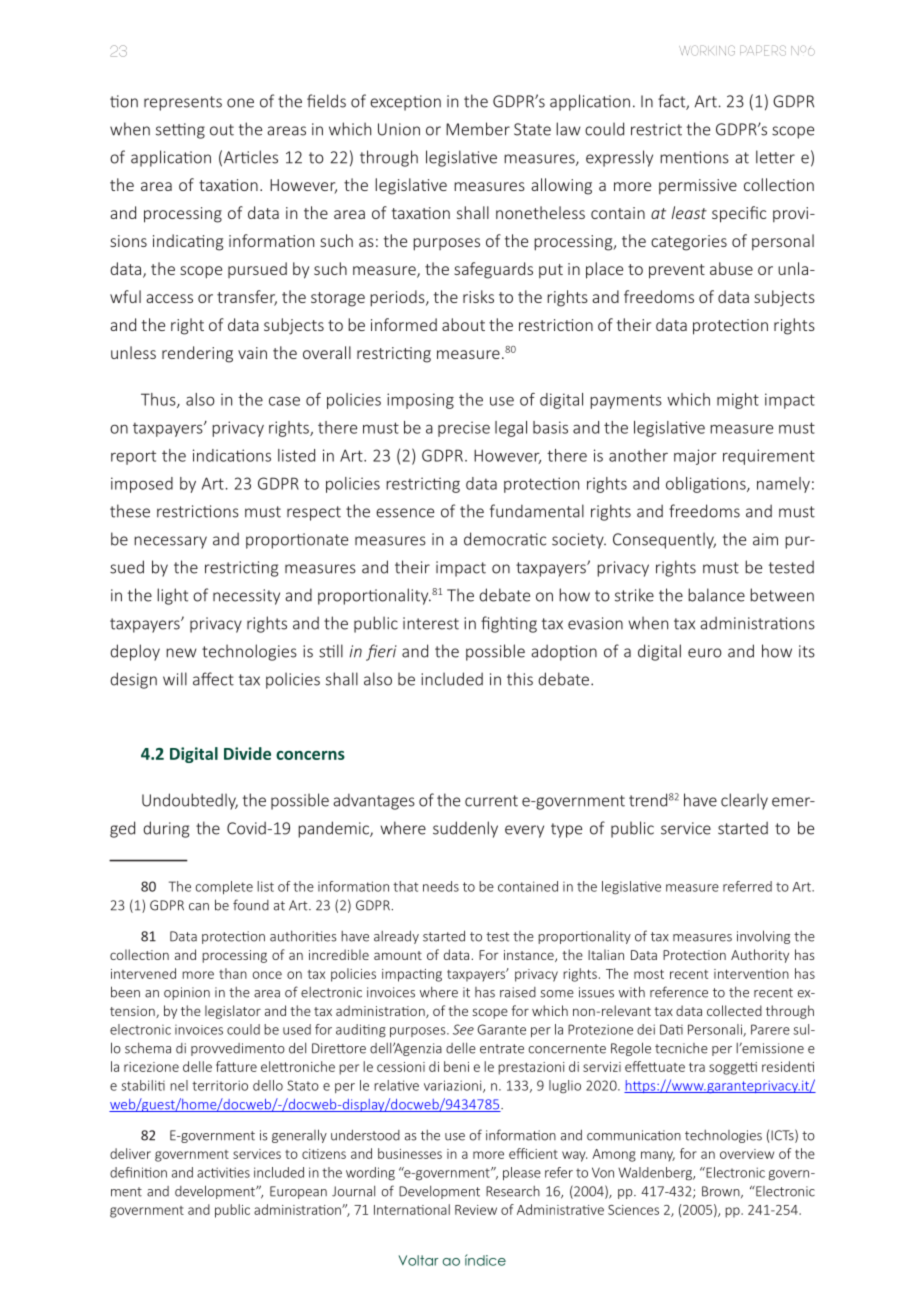 The height and width of the page is (1308, 924). I want to click on interest, so click(431, 623).
